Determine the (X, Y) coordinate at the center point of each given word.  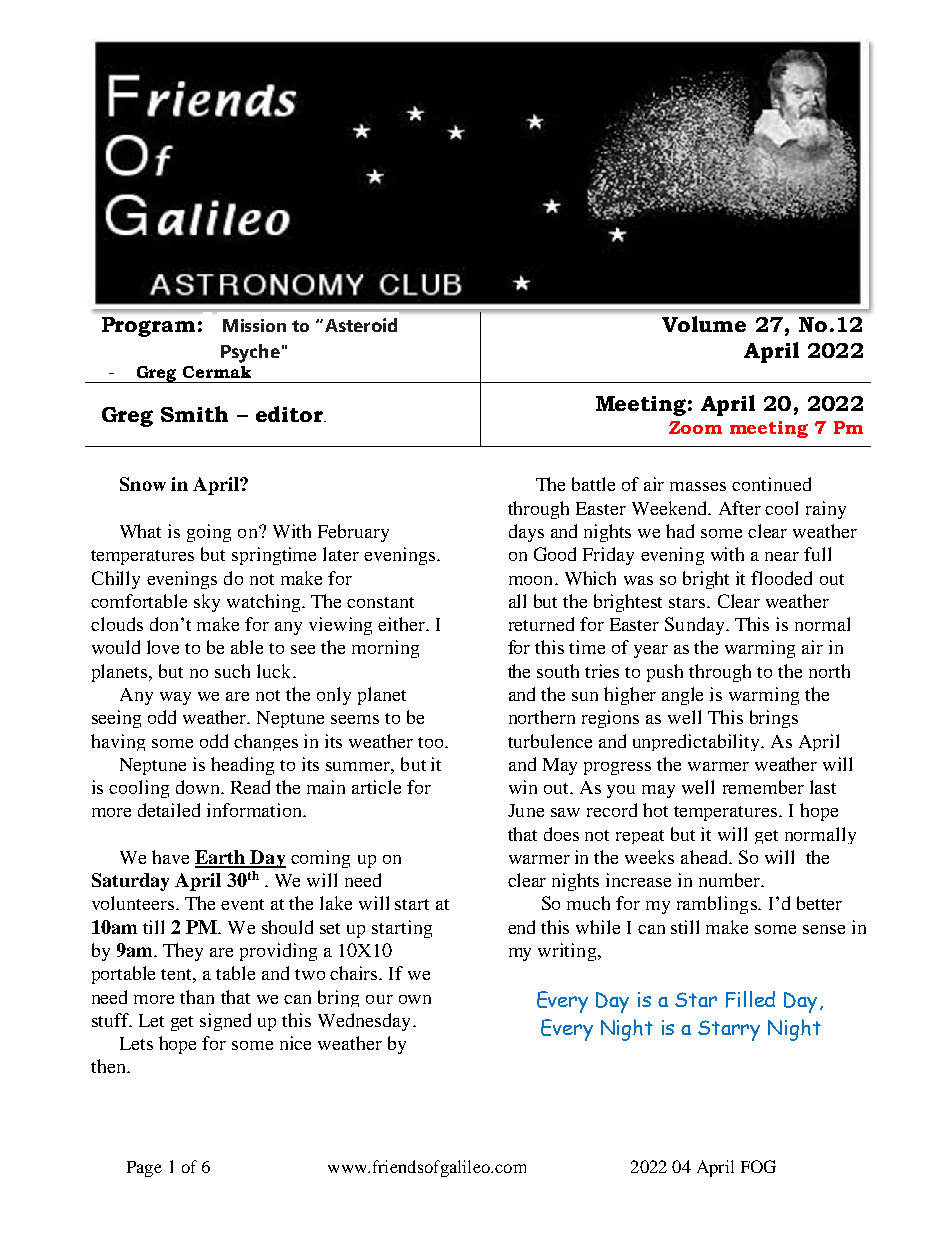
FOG (758, 1166)
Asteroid (359, 325)
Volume (704, 324)
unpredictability (697, 742)
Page (144, 1169)
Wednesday (366, 1022)
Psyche (250, 353)
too (432, 742)
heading (242, 766)
